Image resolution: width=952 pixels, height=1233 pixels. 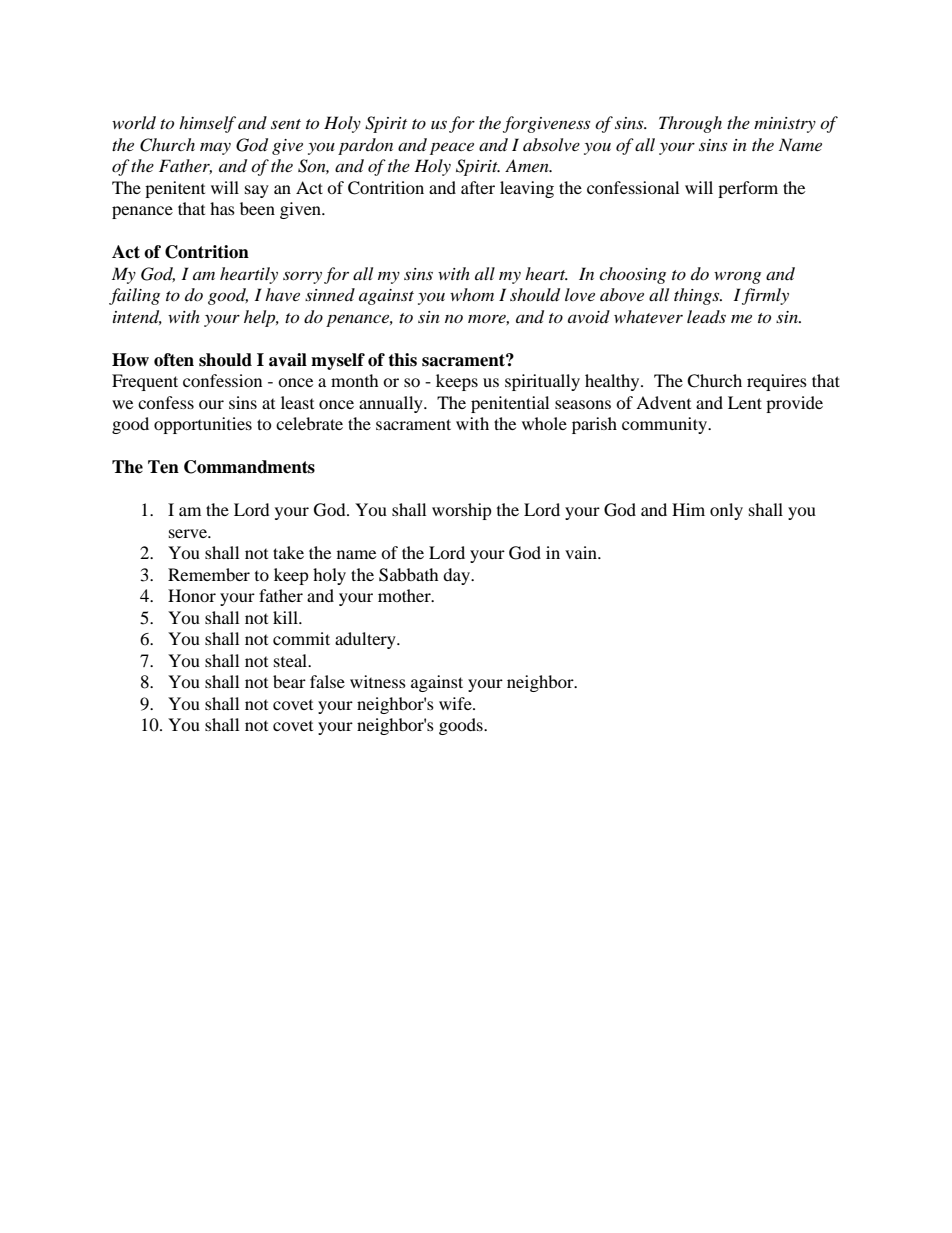 What do you see at coordinates (289, 681) in the screenshot?
I see `bear` at bounding box center [289, 681].
